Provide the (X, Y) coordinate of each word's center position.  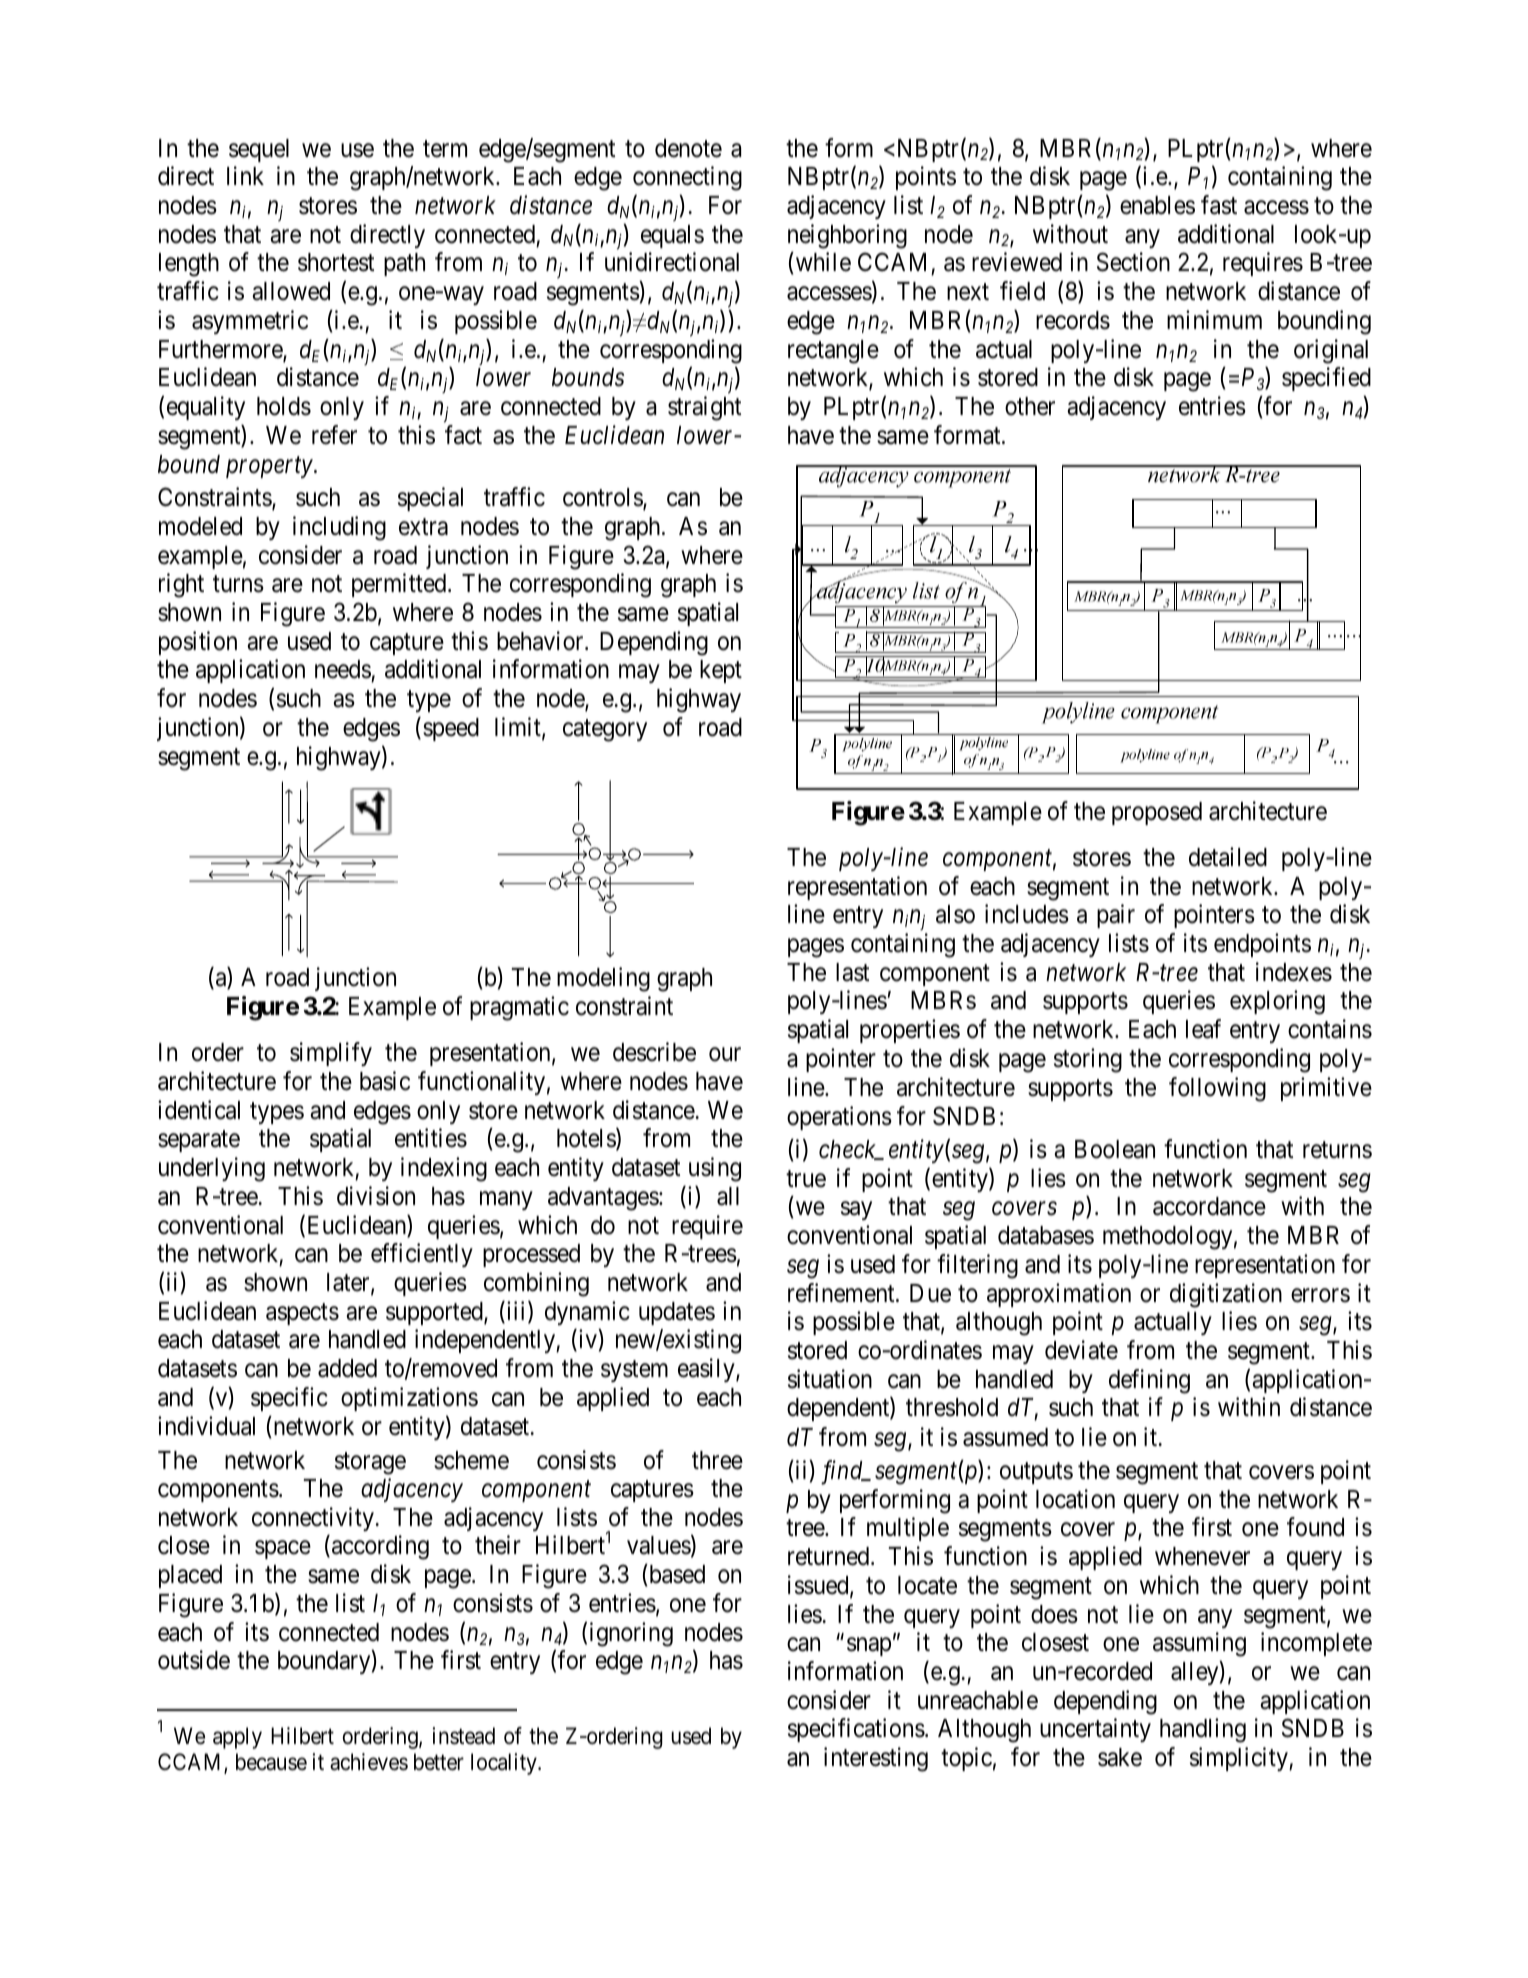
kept (721, 671)
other (1030, 406)
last (852, 972)
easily (707, 1370)
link (245, 175)
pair (1116, 916)
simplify (331, 1054)
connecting (687, 178)
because (271, 1762)
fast (1219, 205)
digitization (1226, 1295)
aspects (302, 1314)
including (339, 528)
